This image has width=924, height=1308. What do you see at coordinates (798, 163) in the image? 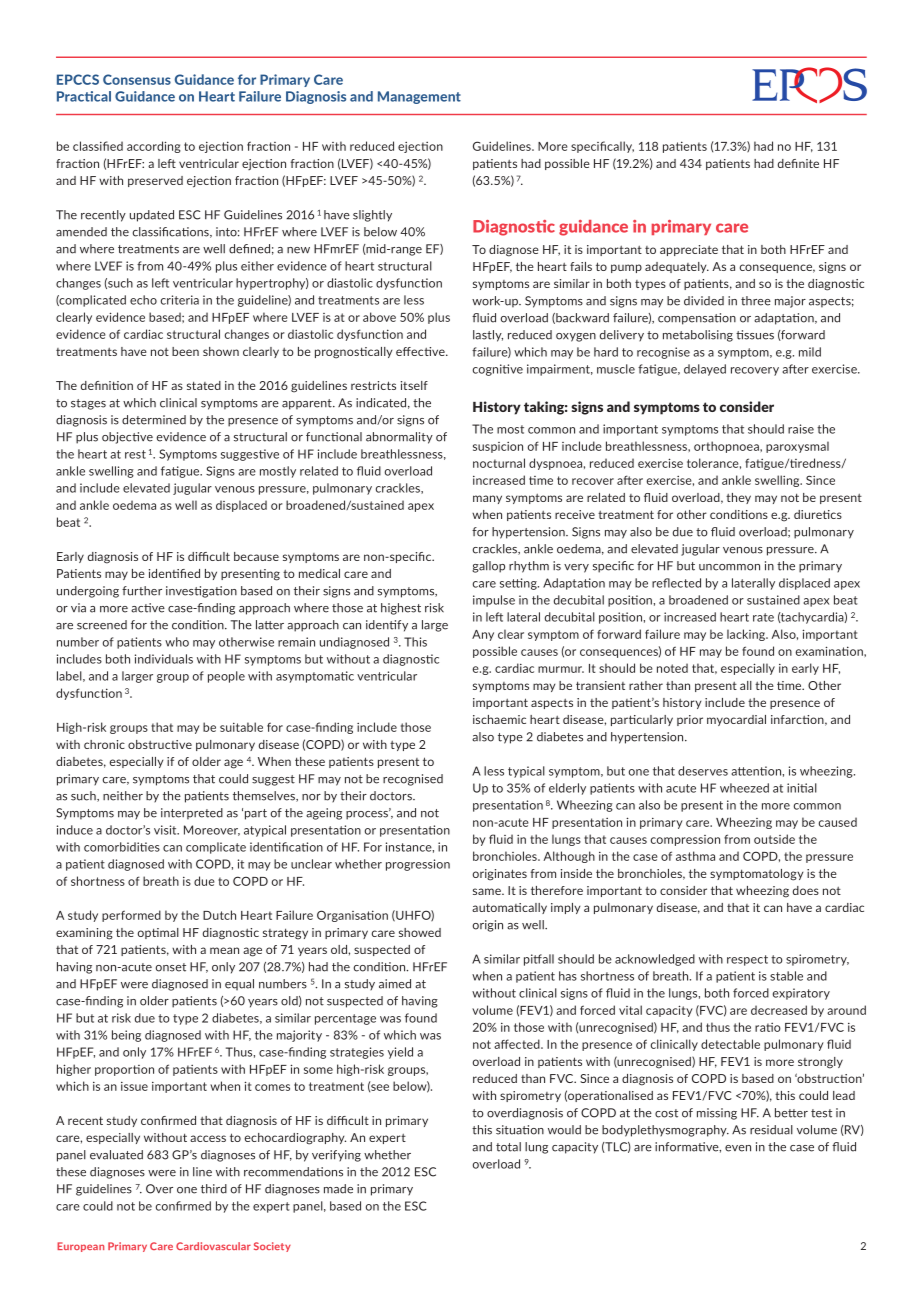
I see `definite` at bounding box center [798, 163].
